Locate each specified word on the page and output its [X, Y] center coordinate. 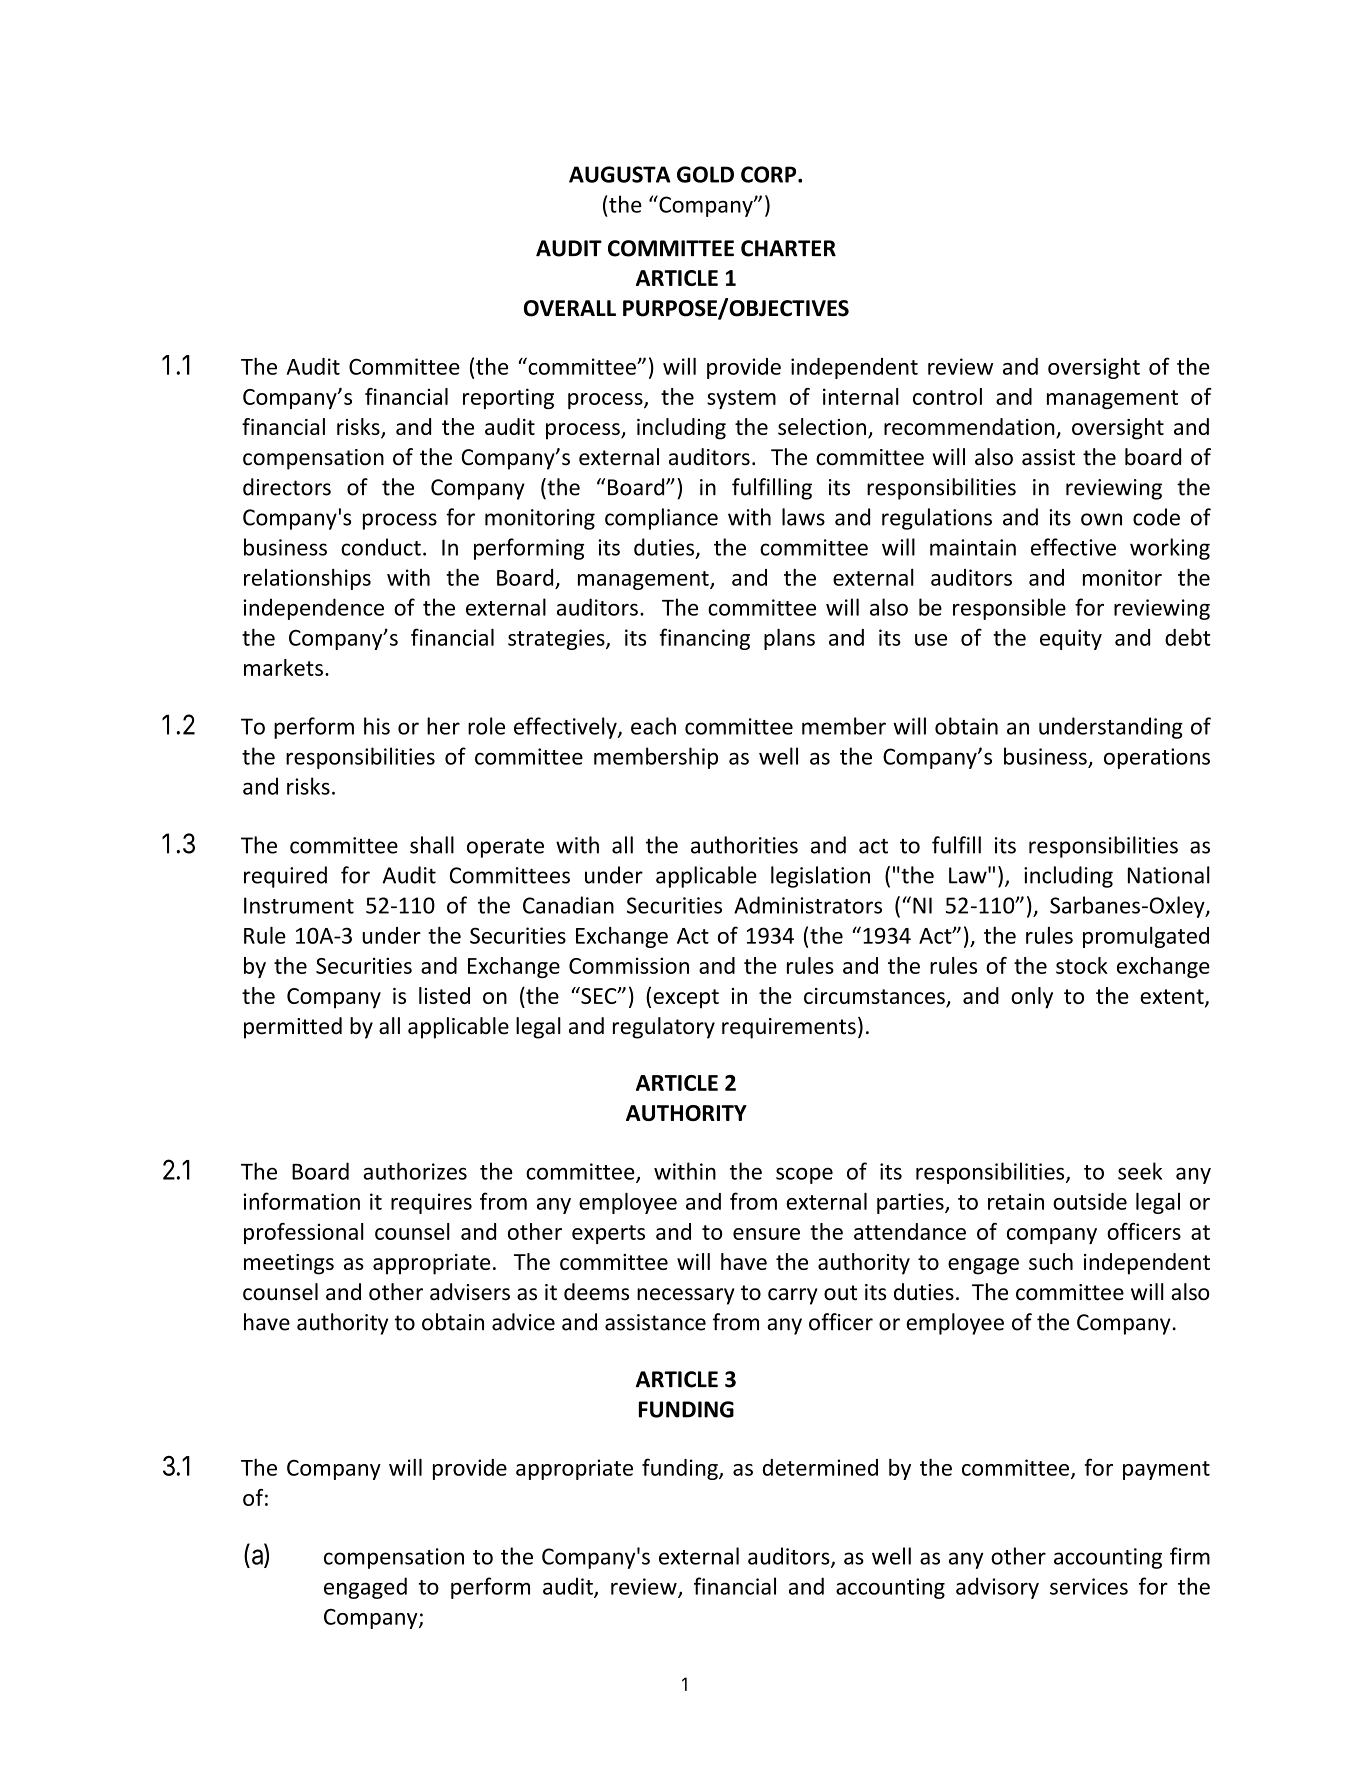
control [947, 396]
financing [704, 639]
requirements [789, 1028]
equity [1071, 639]
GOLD [705, 174]
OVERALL [570, 308]
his [377, 726]
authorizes [415, 1171]
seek [1140, 1171]
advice [523, 1322]
